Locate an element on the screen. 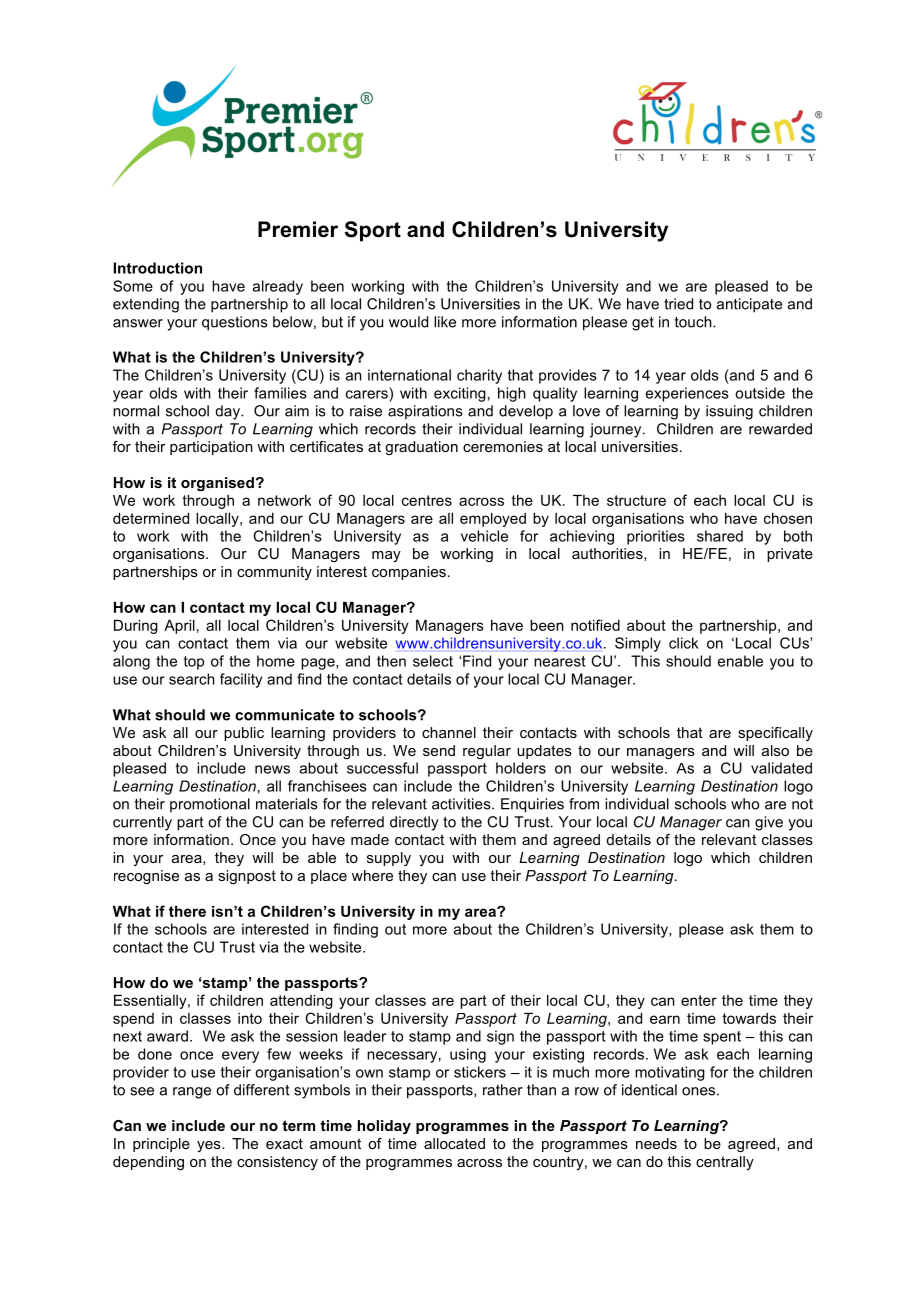  centrally is located at coordinates (725, 1163).
